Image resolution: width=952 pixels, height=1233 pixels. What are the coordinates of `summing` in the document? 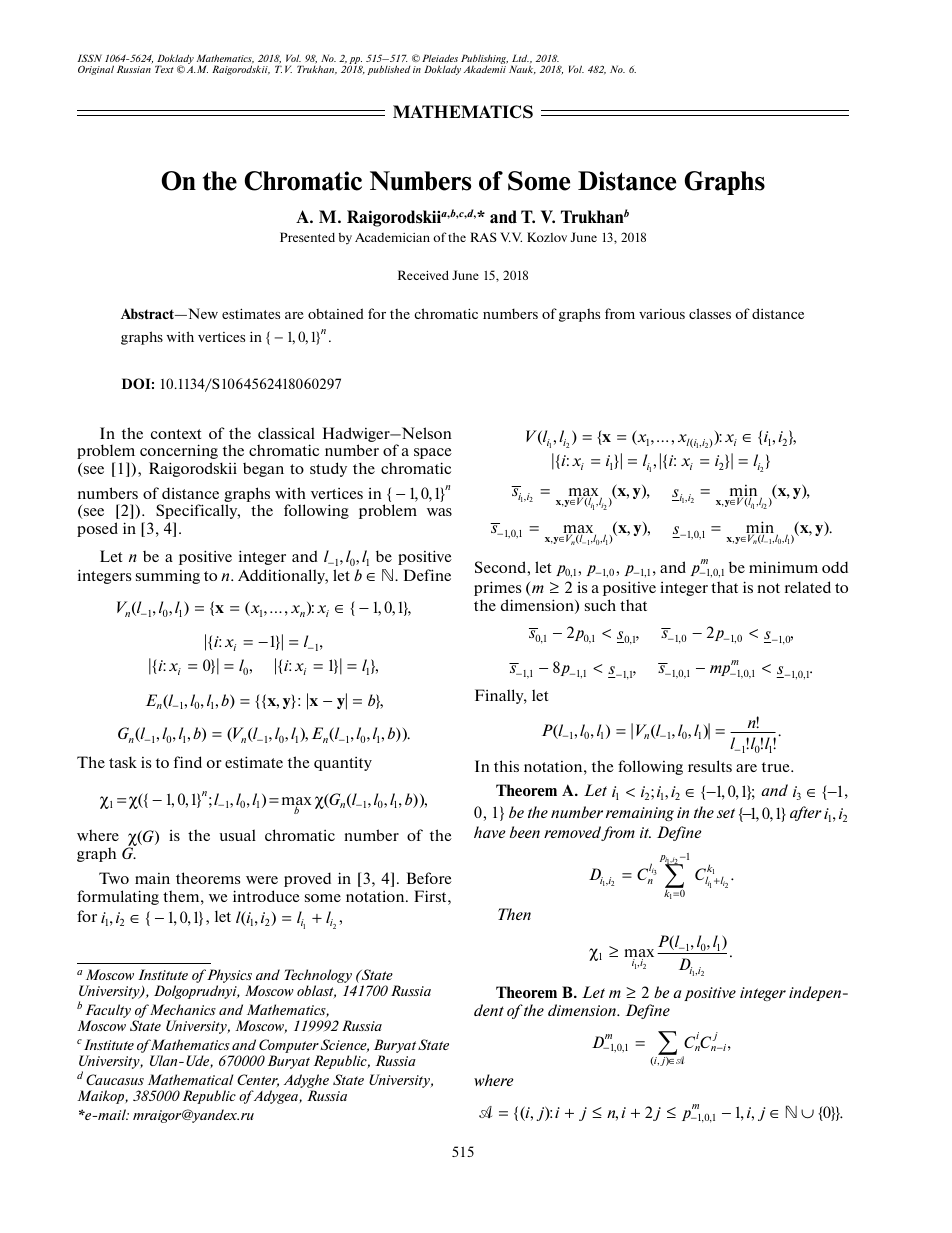 It's located at (168, 577).
